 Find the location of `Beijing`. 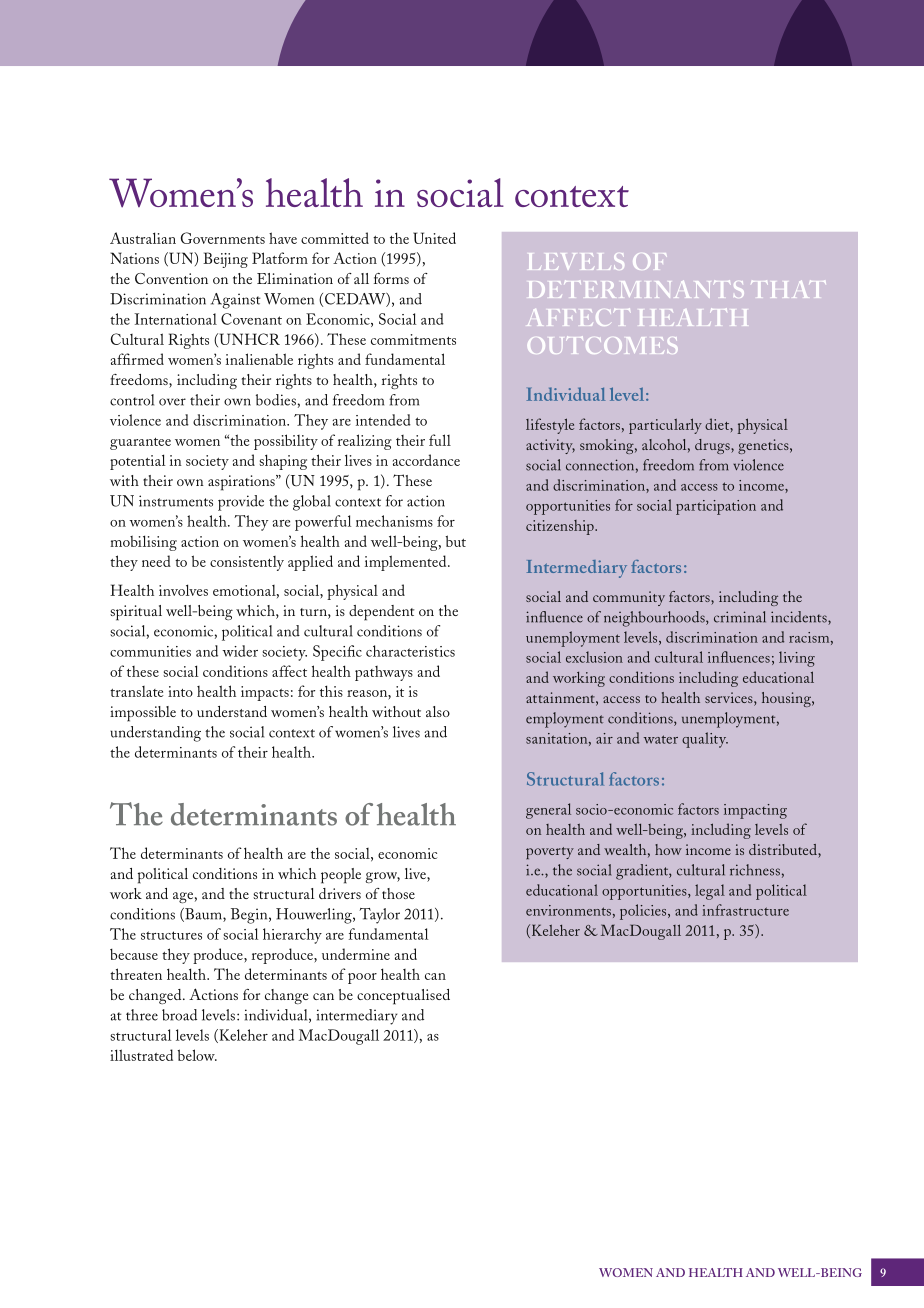

Beijing is located at coordinates (225, 260).
